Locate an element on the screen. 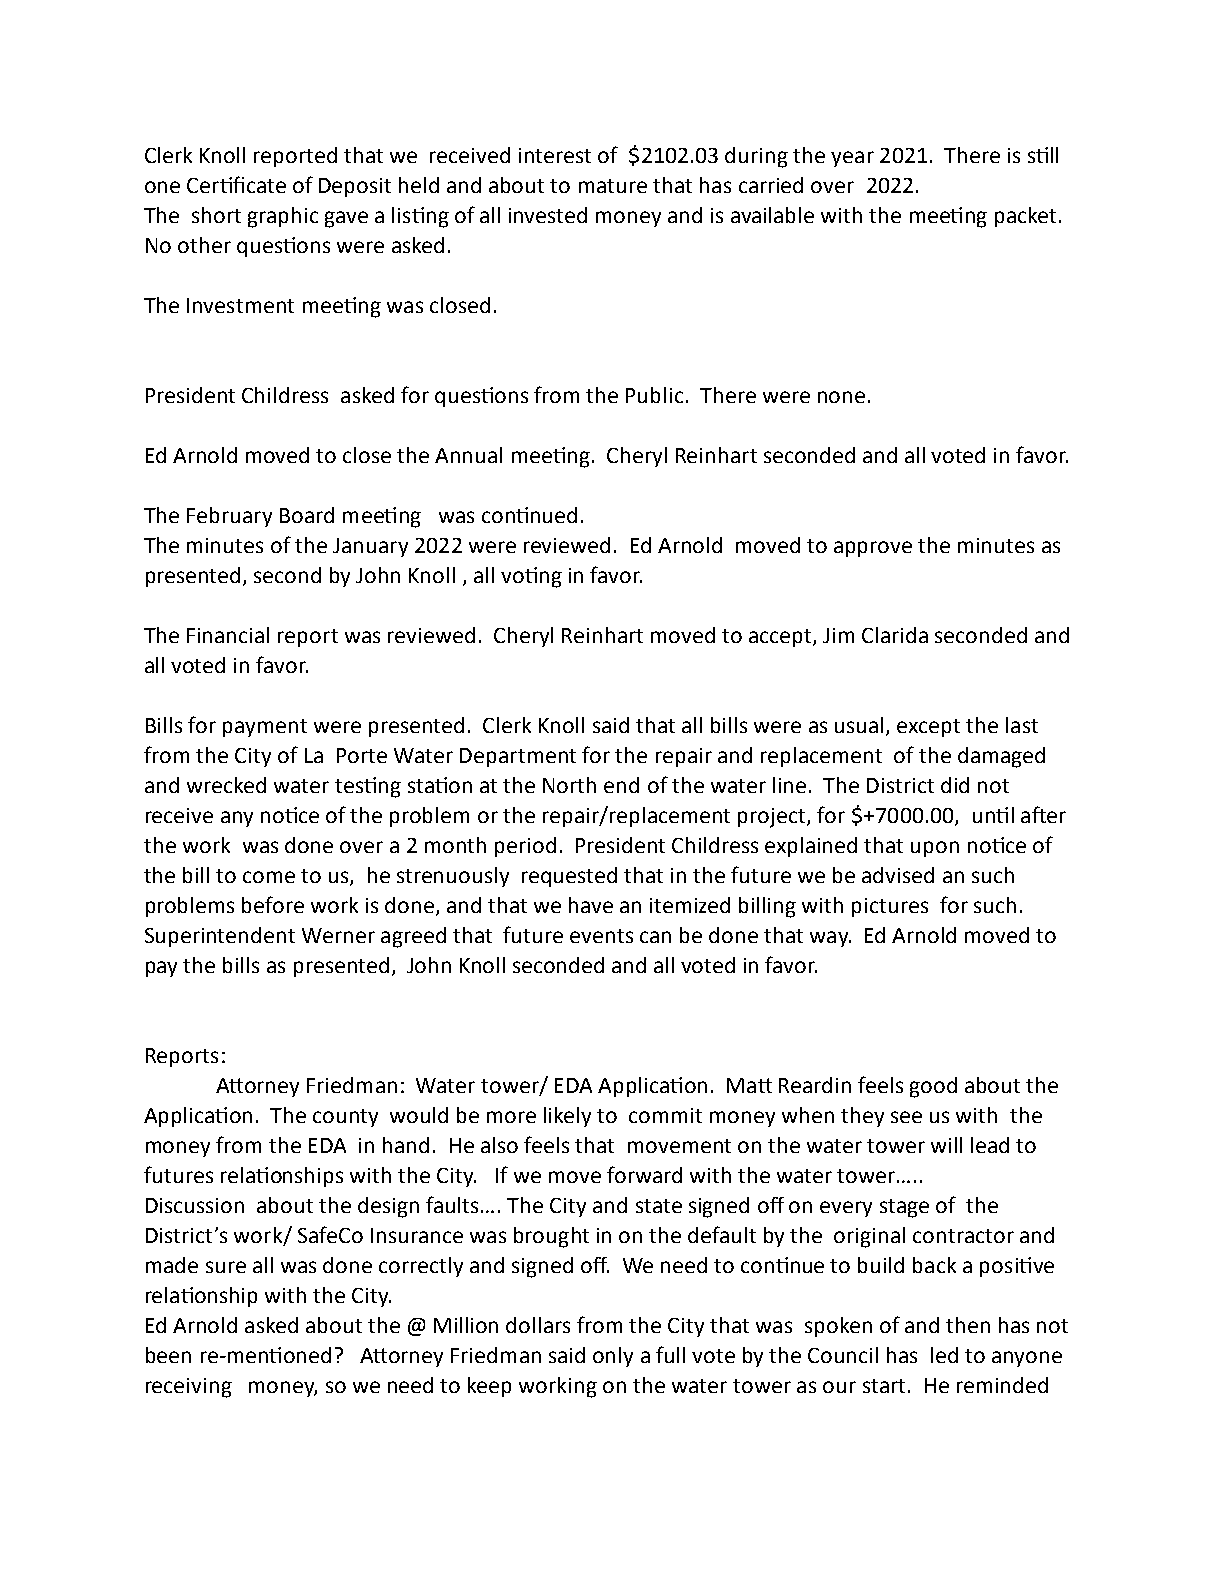 The image size is (1224, 1584). Financial is located at coordinates (228, 635).
